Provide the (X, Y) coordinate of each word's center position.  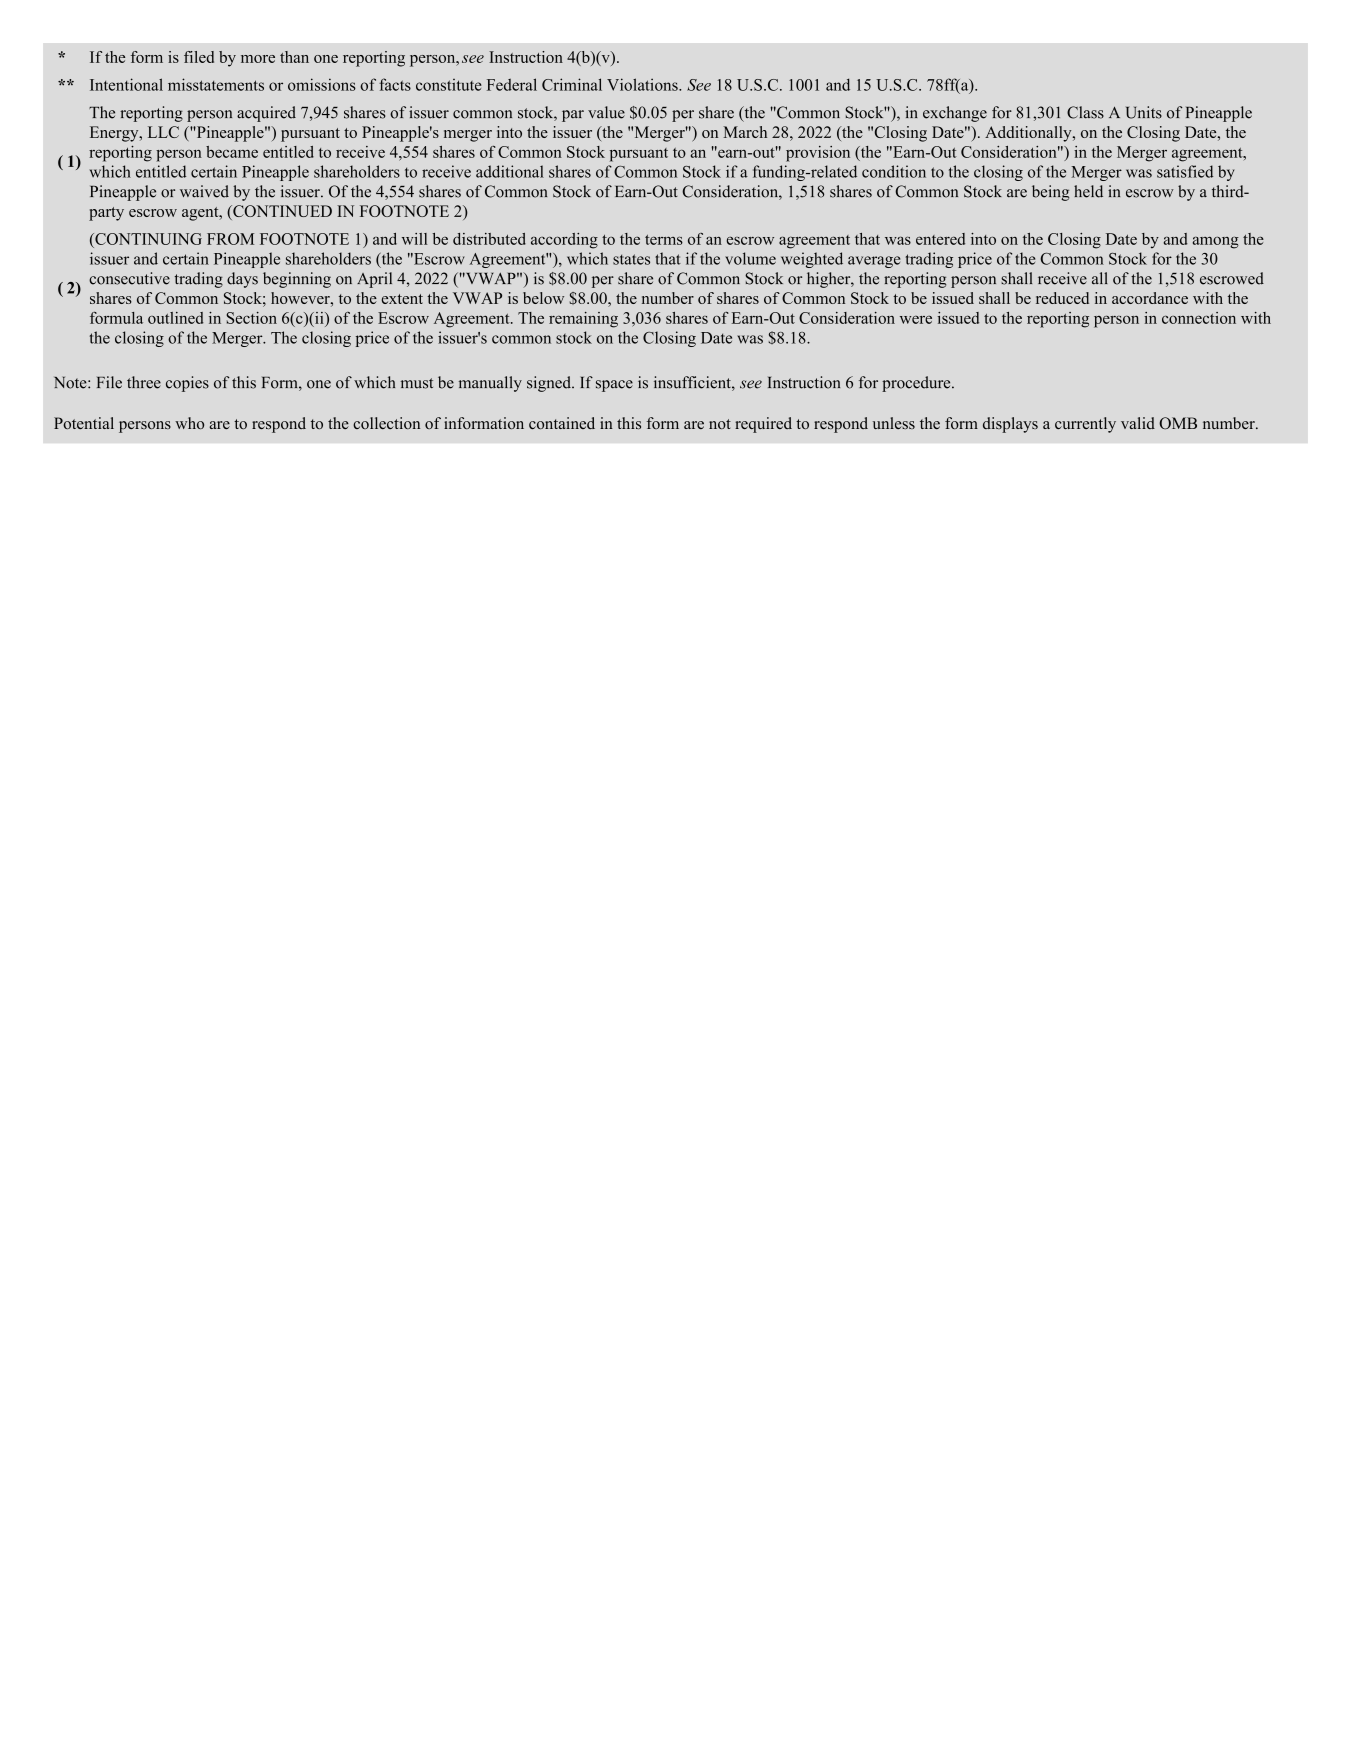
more (258, 59)
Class (1085, 112)
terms (664, 240)
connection (1199, 318)
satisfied (1185, 171)
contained (562, 423)
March (745, 132)
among (1216, 242)
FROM (230, 239)
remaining (583, 320)
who (189, 423)
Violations (643, 84)
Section (251, 318)
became (232, 152)
